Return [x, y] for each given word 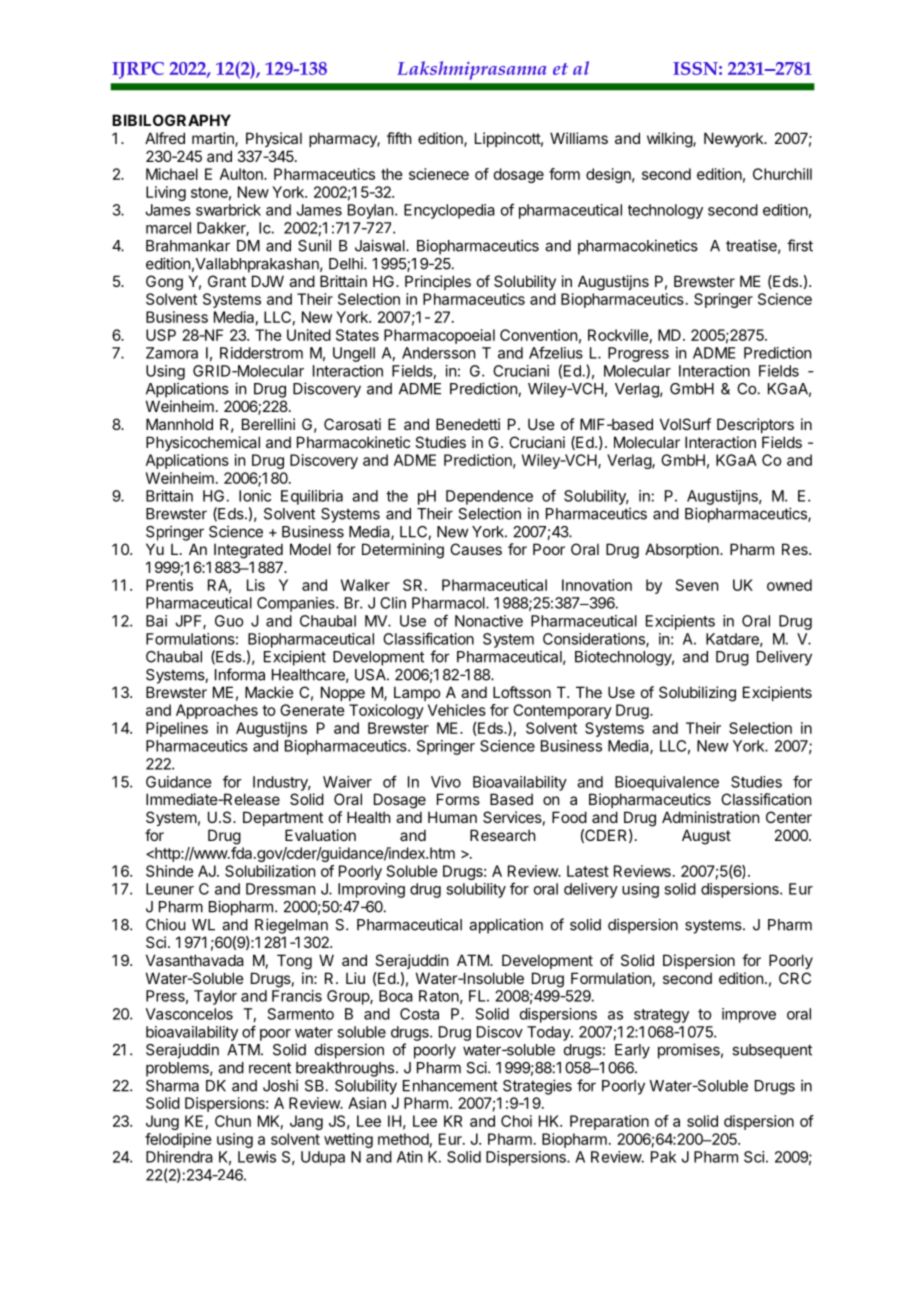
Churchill [782, 174]
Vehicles [457, 710]
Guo [229, 621]
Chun [233, 1121]
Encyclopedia [449, 211]
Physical [274, 139]
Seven [697, 585]
